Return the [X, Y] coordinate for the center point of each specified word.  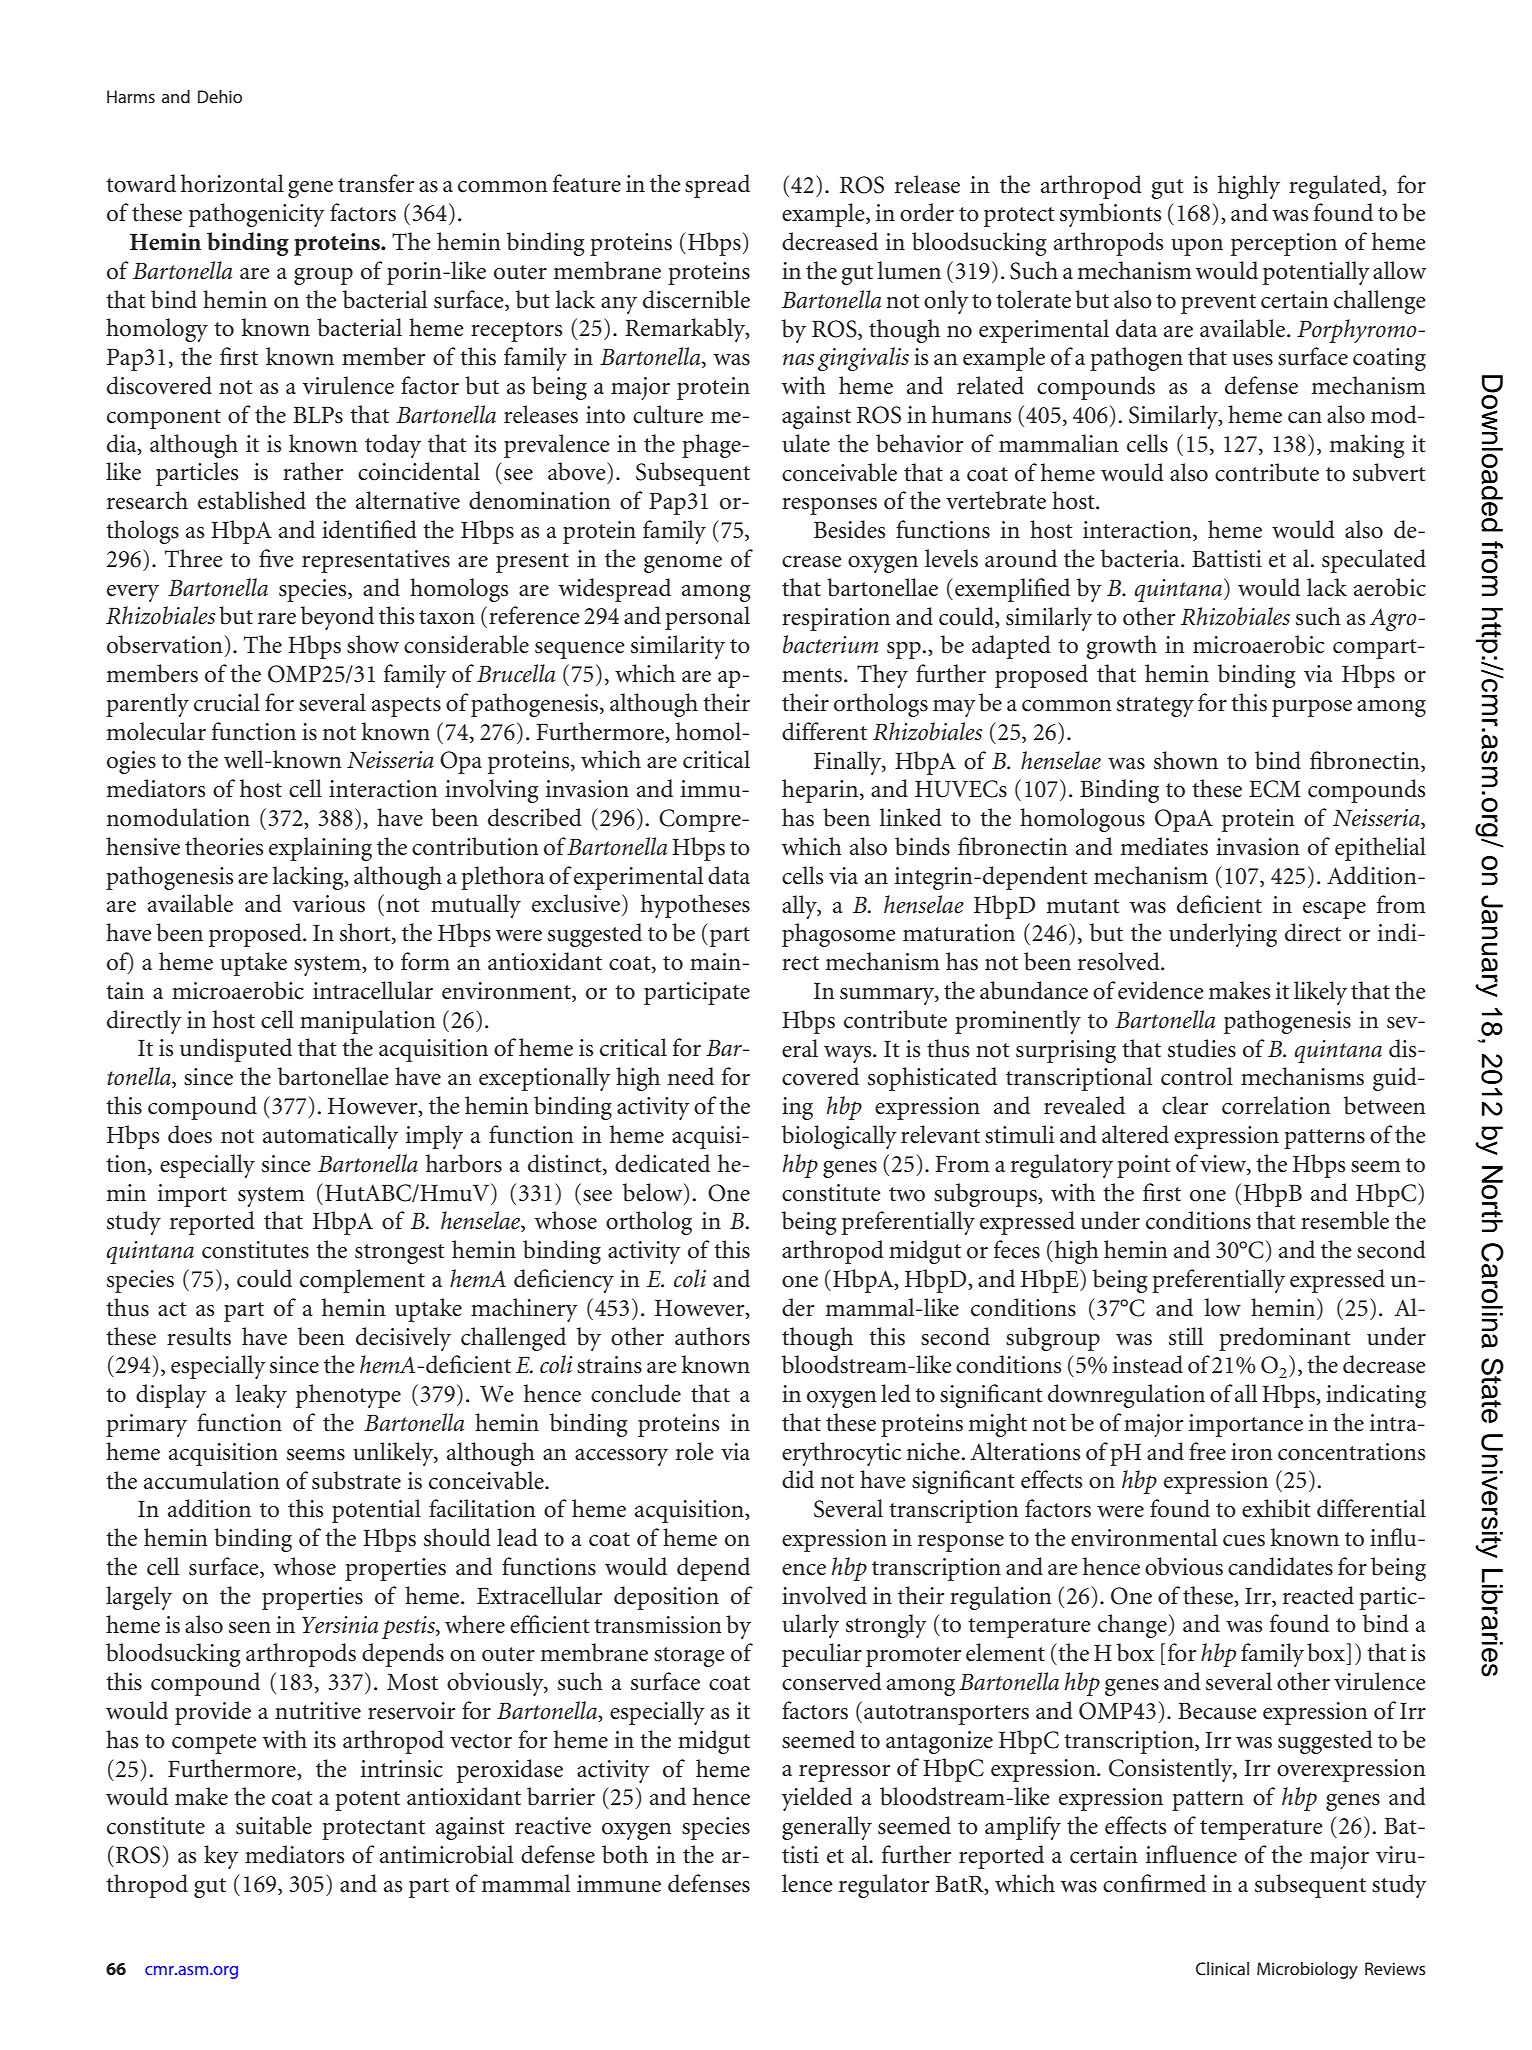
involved [824, 1595]
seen [250, 1628]
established [252, 500]
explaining [320, 849]
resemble [1345, 1220]
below [654, 1192]
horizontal [232, 183]
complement [362, 1281]
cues [1244, 1541]
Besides [849, 529]
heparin [821, 791]
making [1366, 446]
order [927, 212]
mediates [1164, 846]
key [221, 1857]
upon [1197, 247]
